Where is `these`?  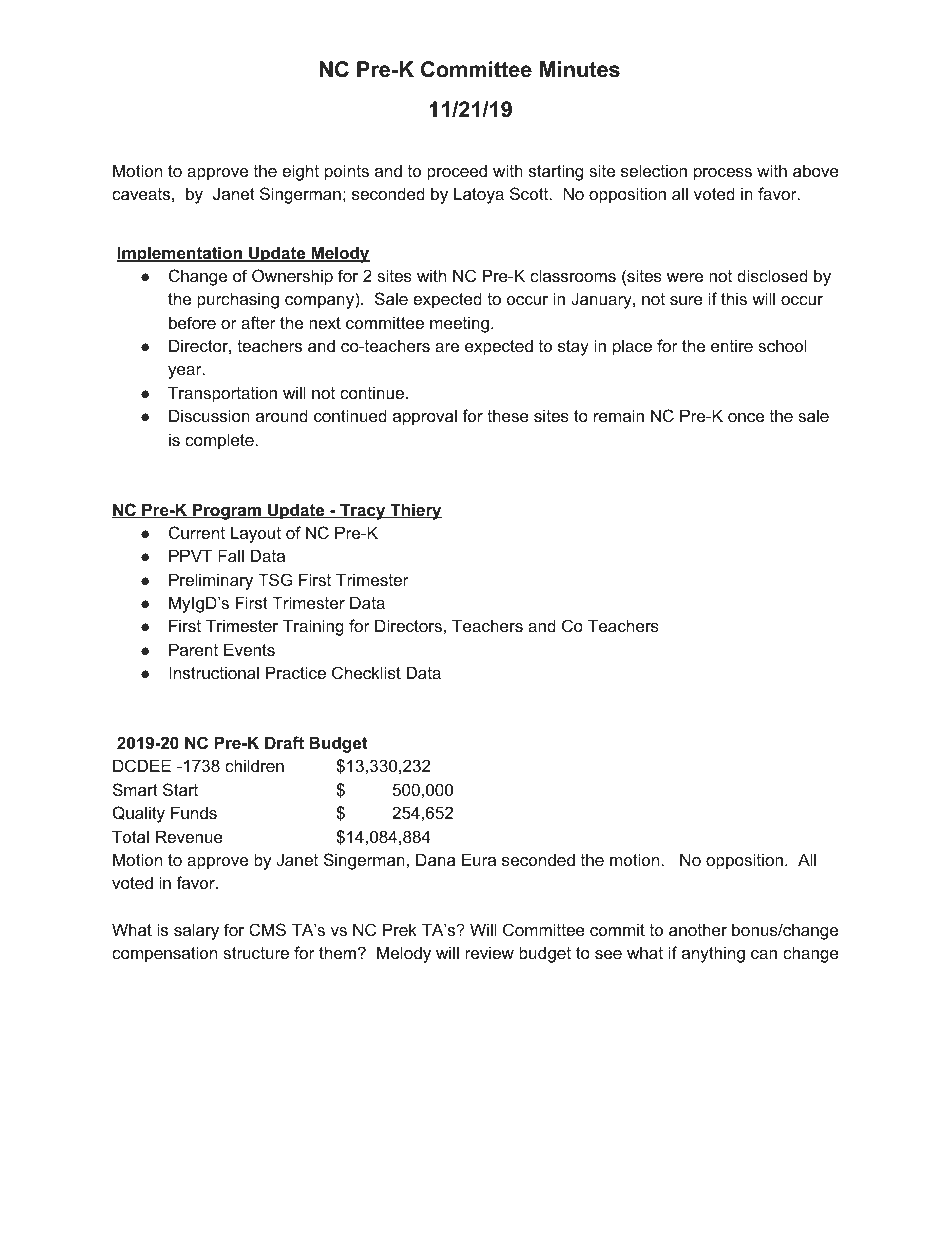 these is located at coordinates (508, 415).
